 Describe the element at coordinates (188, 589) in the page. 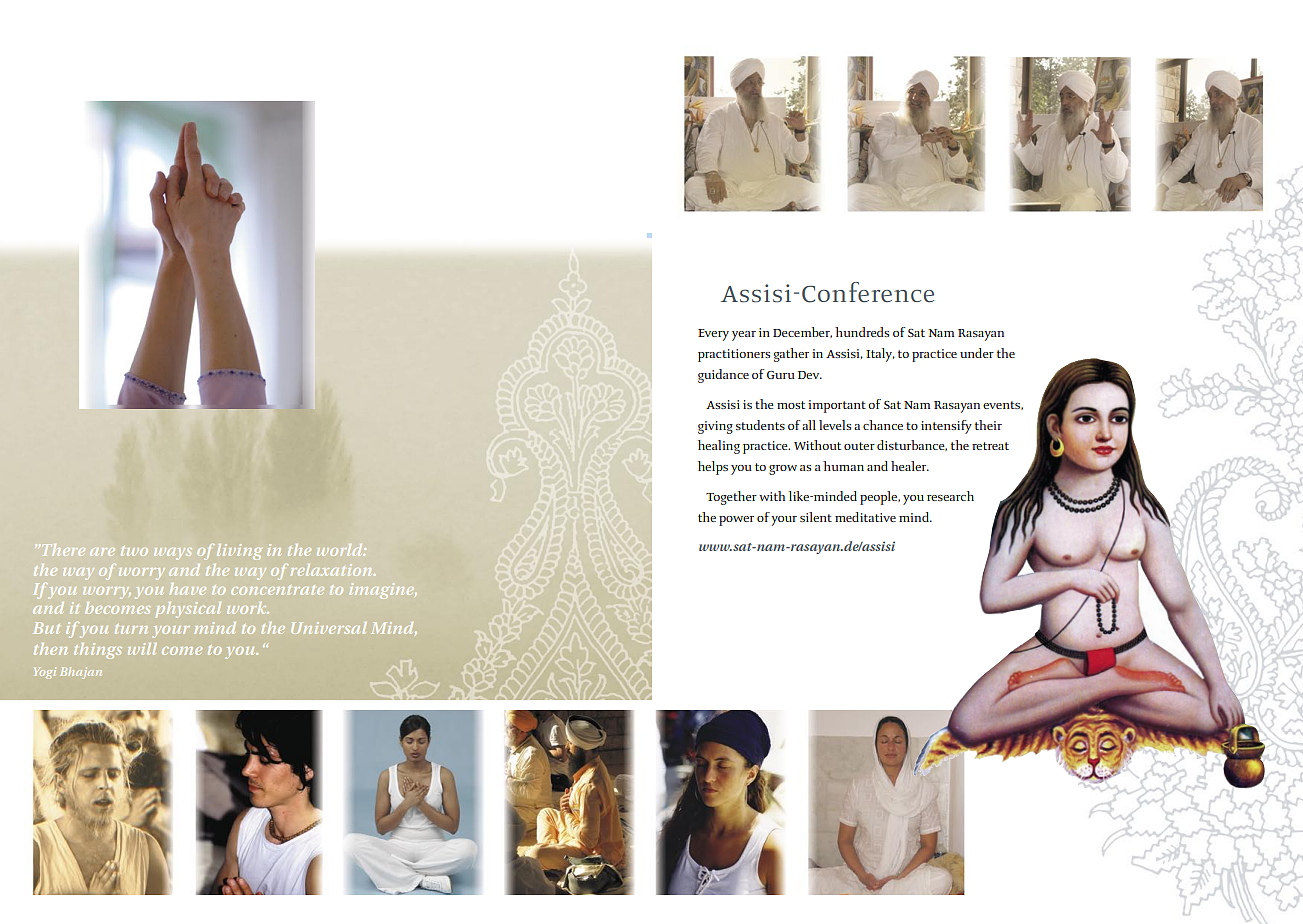

I see `have` at that location.
